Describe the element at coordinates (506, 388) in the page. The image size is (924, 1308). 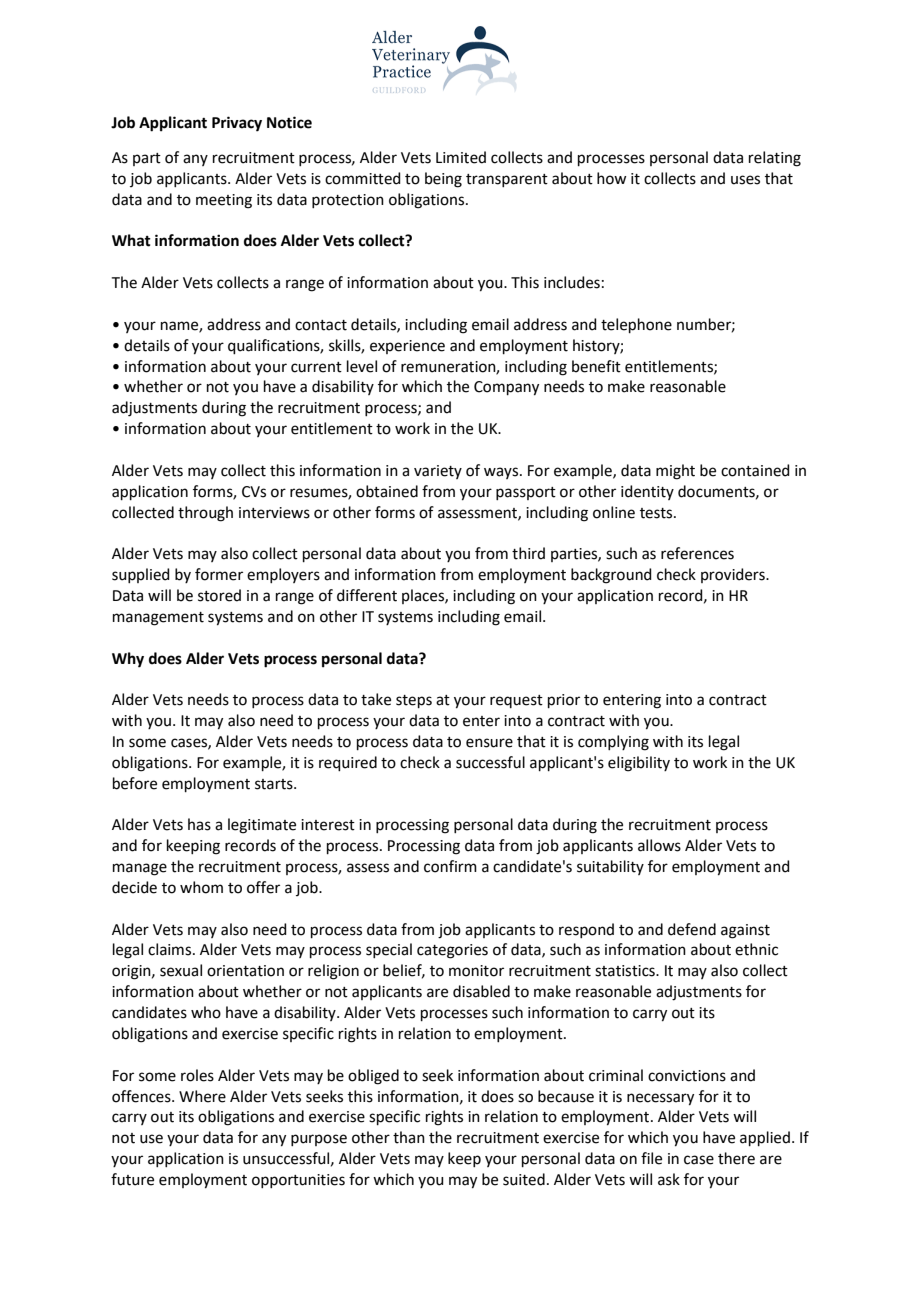
I see `Company` at that location.
